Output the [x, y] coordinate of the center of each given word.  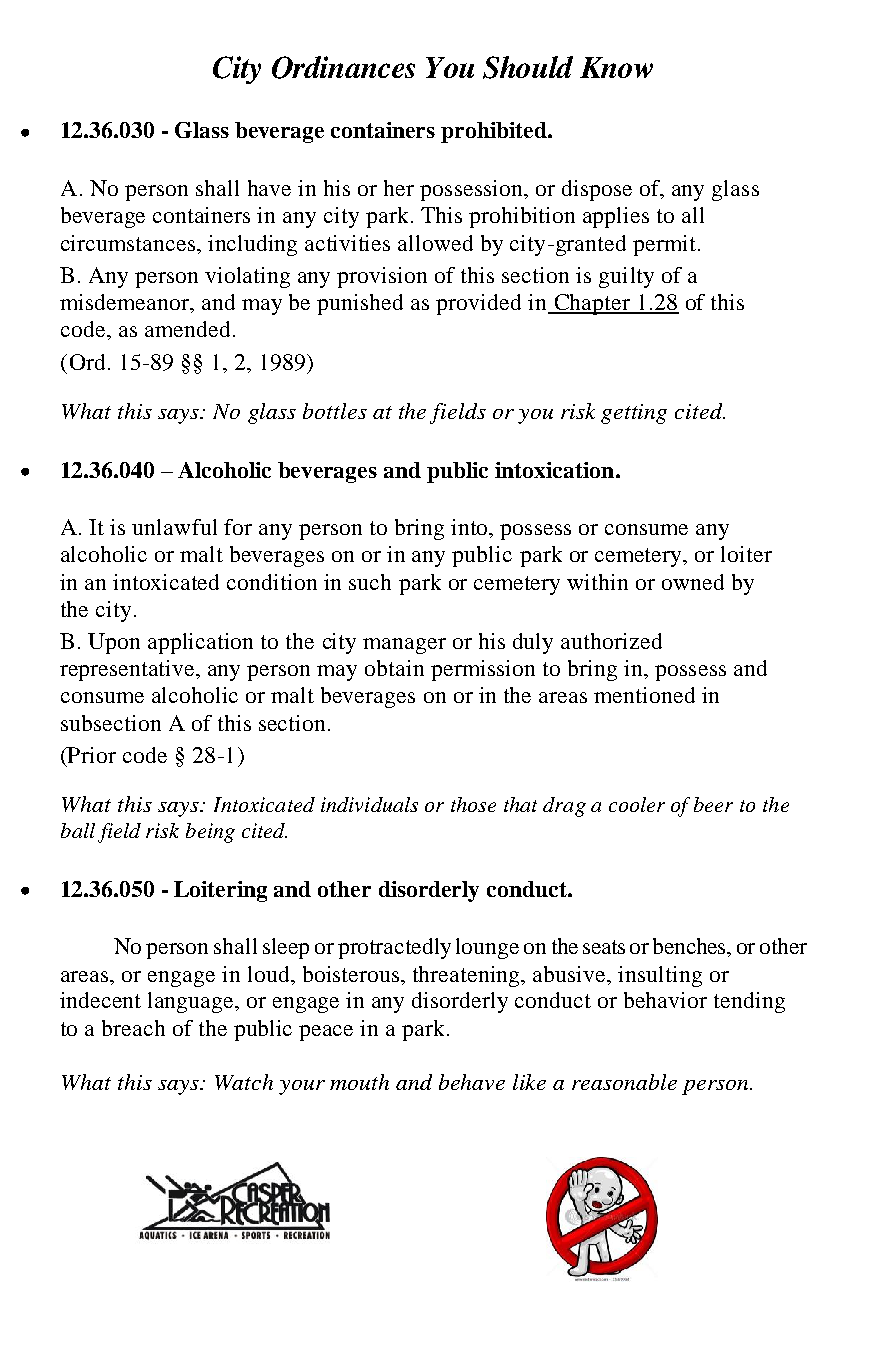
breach [133, 1028]
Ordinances [343, 67]
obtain [394, 668]
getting [634, 414]
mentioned [644, 695]
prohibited [495, 132]
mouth [359, 1082]
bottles [335, 411]
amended [187, 329]
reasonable [624, 1082]
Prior [91, 755]
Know [616, 67]
